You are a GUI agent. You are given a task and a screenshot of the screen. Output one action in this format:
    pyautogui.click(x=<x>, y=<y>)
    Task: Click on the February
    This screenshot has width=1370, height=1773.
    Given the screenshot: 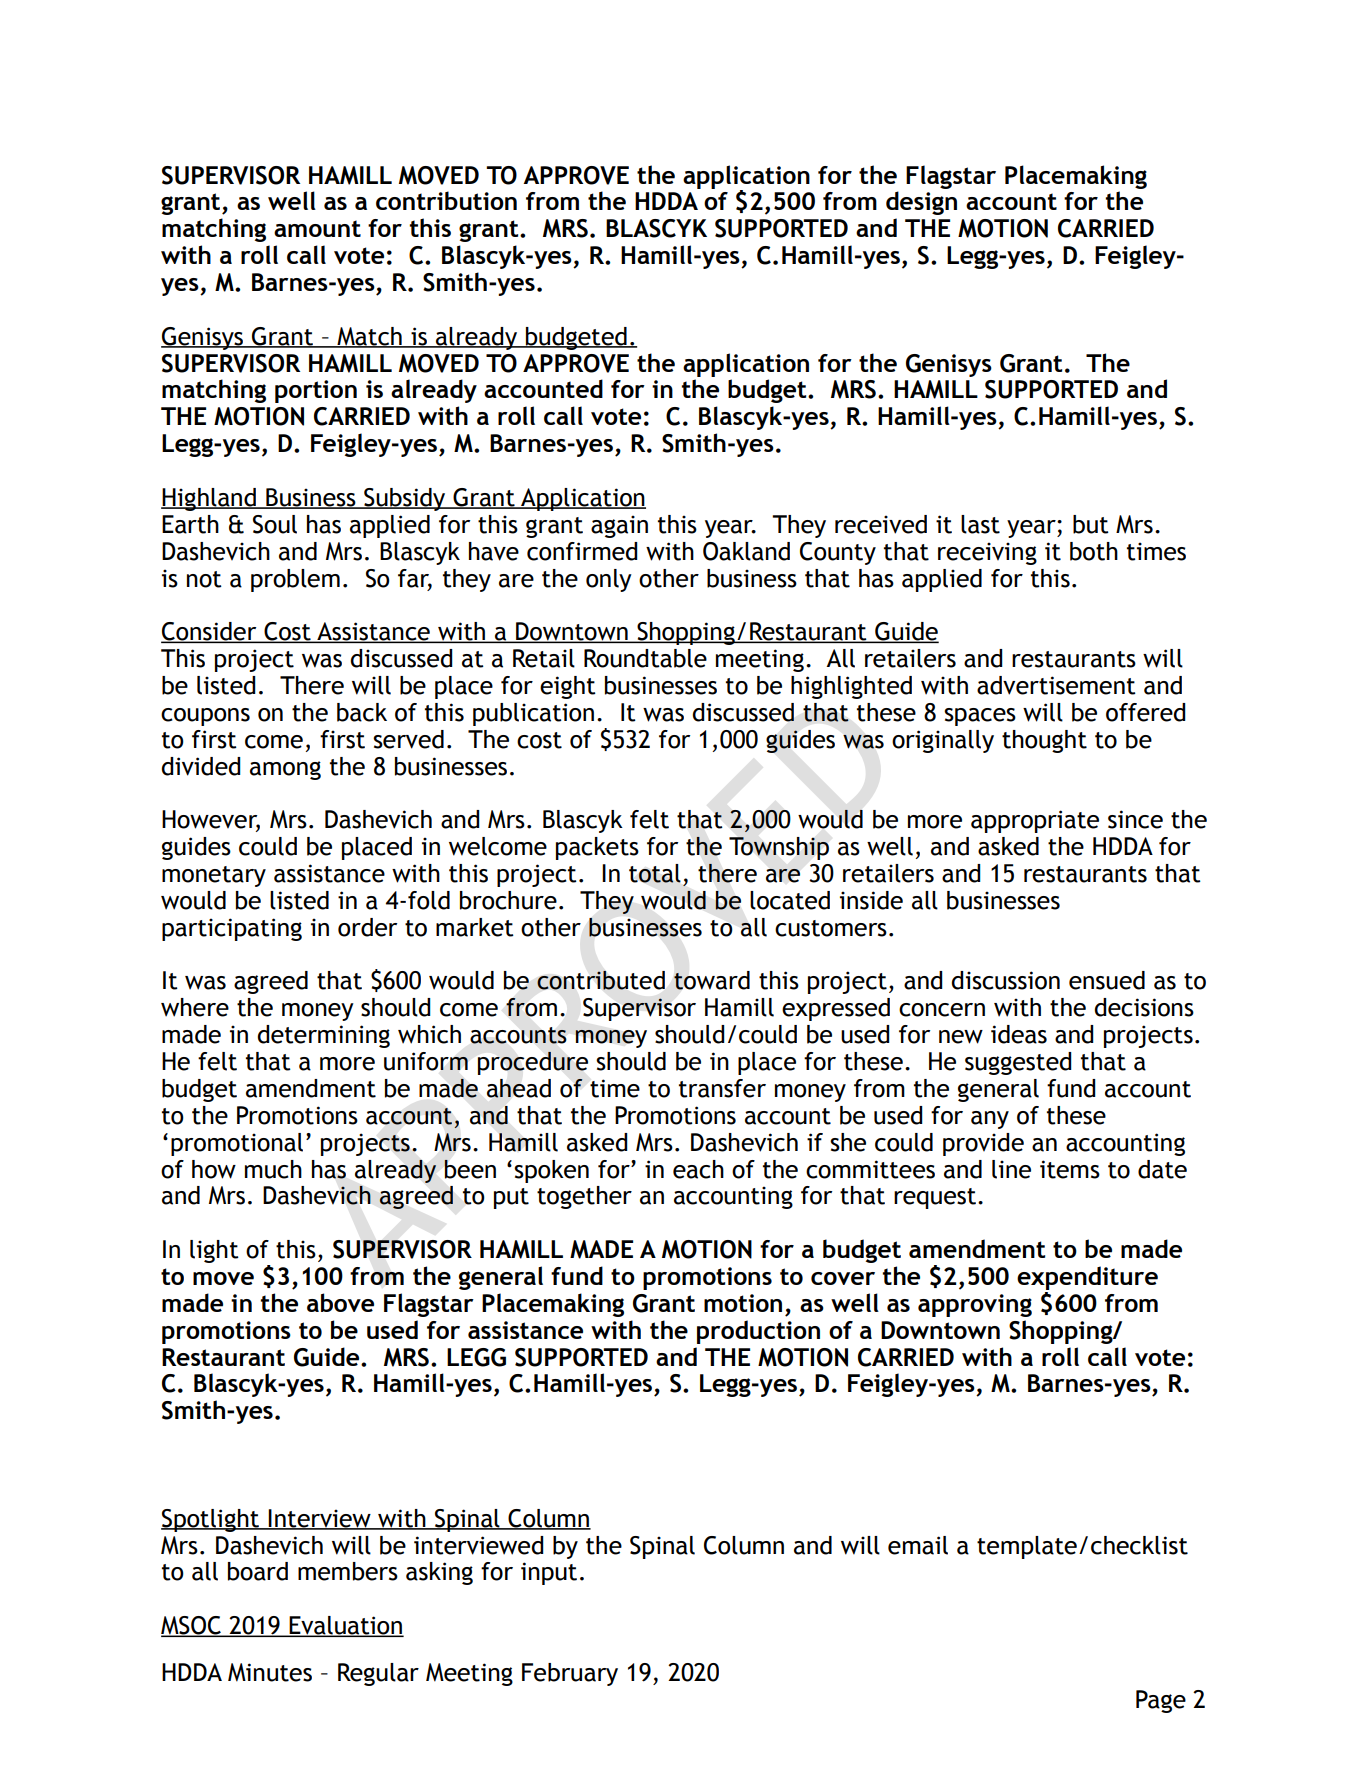 What is the action you would take?
    pyautogui.click(x=570, y=1674)
